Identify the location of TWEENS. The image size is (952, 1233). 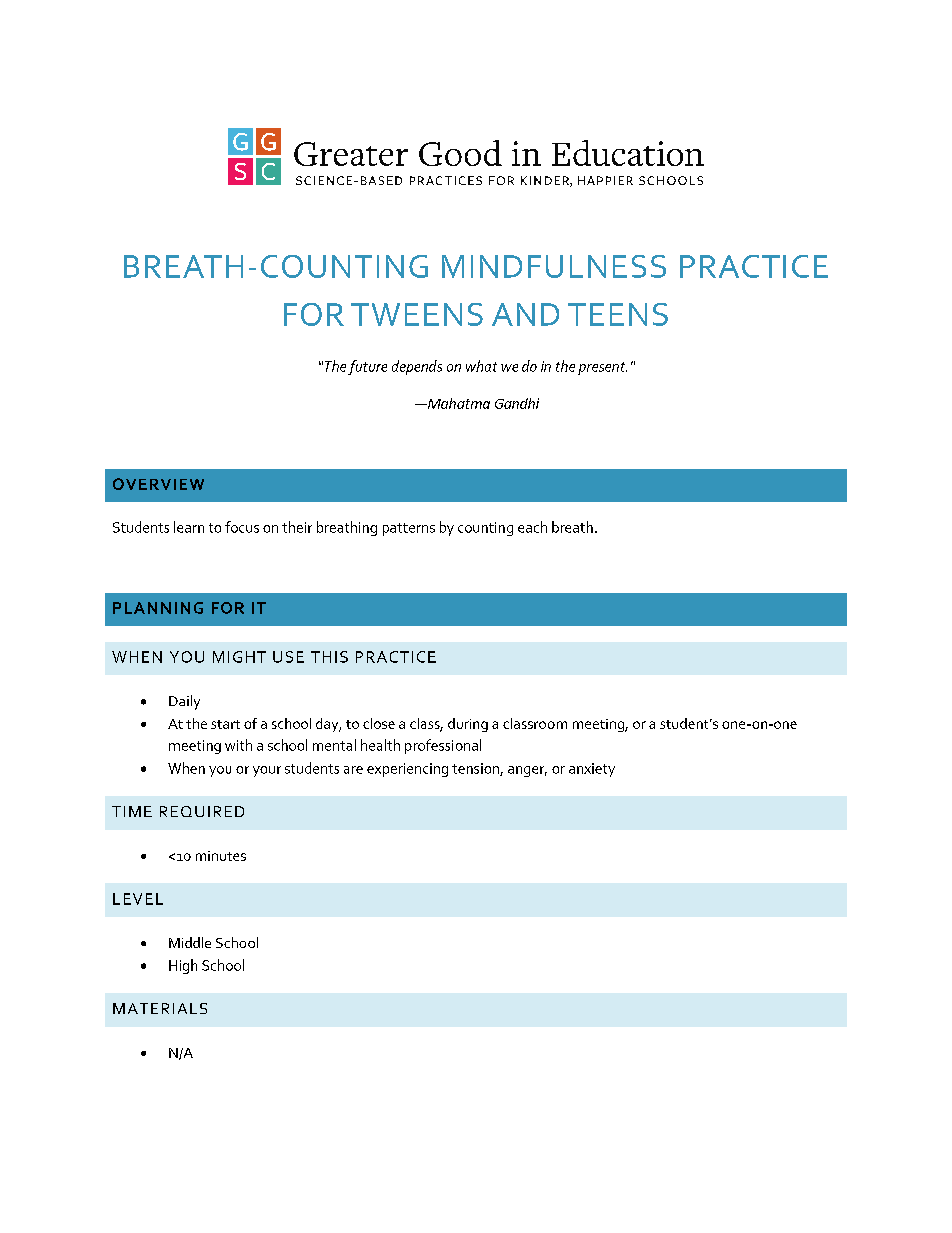
(417, 314).
